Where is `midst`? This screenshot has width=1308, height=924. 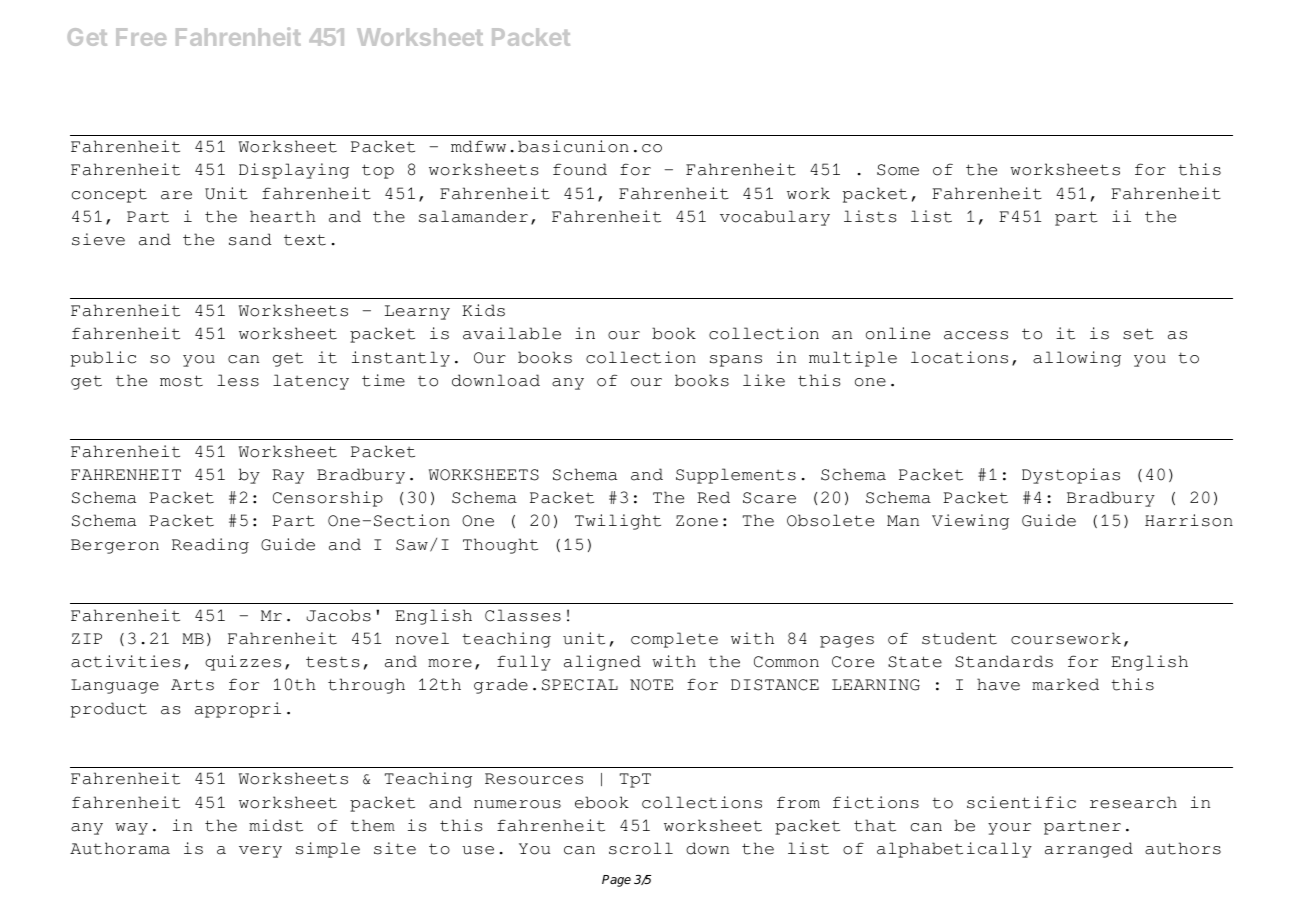
midst is located at coordinates (276, 825).
